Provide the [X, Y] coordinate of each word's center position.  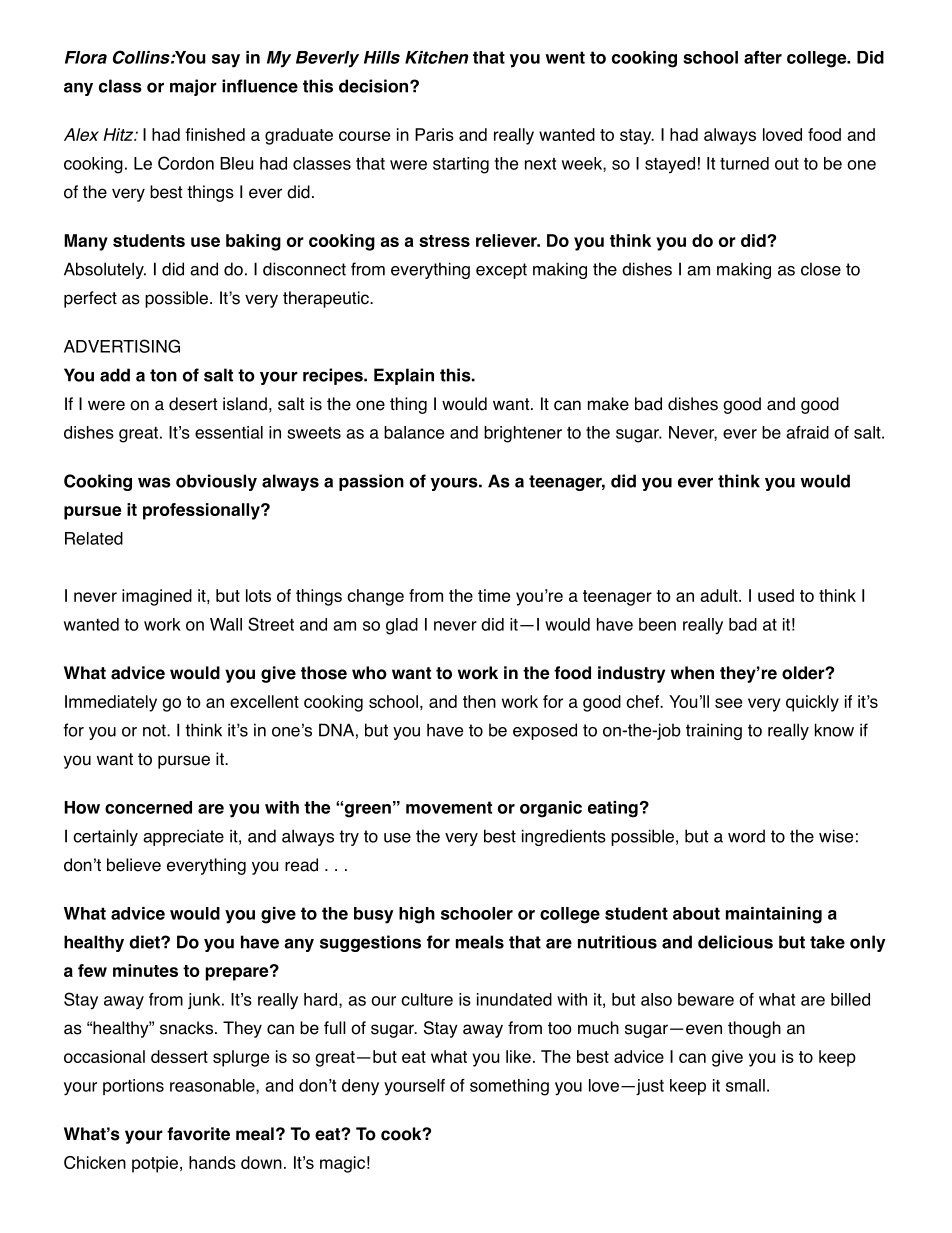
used [776, 595]
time [494, 595]
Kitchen [437, 57]
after [763, 57]
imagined [157, 597]
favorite [198, 1134]
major [193, 87]
